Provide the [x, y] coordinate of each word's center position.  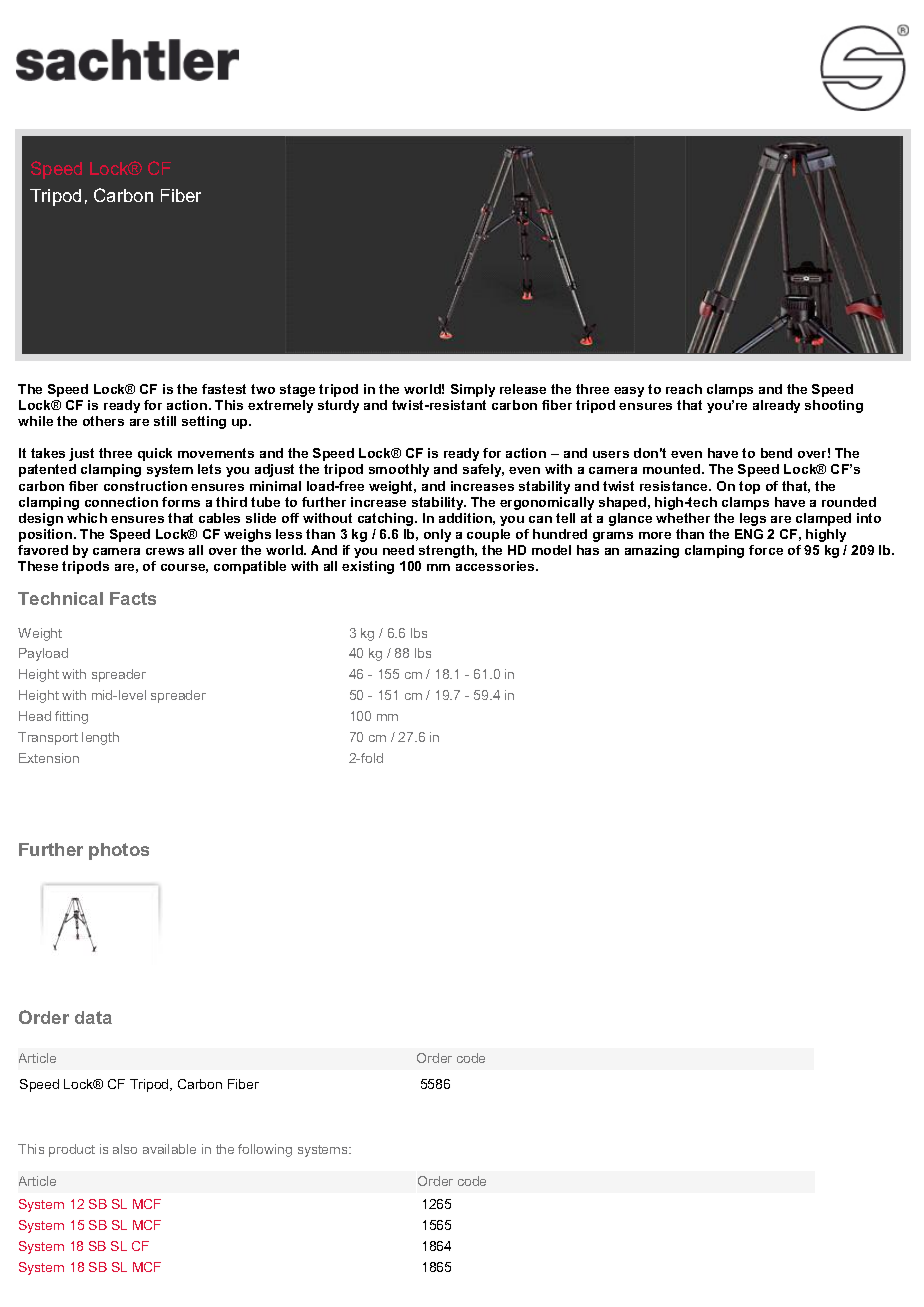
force [766, 550]
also [125, 1149]
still [165, 421]
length [100, 738]
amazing [652, 551]
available [169, 1149]
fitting [71, 717]
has [588, 550]
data [93, 1017]
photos [119, 851]
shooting [834, 406]
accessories [496, 566]
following [265, 1150]
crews [165, 551]
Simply [473, 390]
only [437, 535]
